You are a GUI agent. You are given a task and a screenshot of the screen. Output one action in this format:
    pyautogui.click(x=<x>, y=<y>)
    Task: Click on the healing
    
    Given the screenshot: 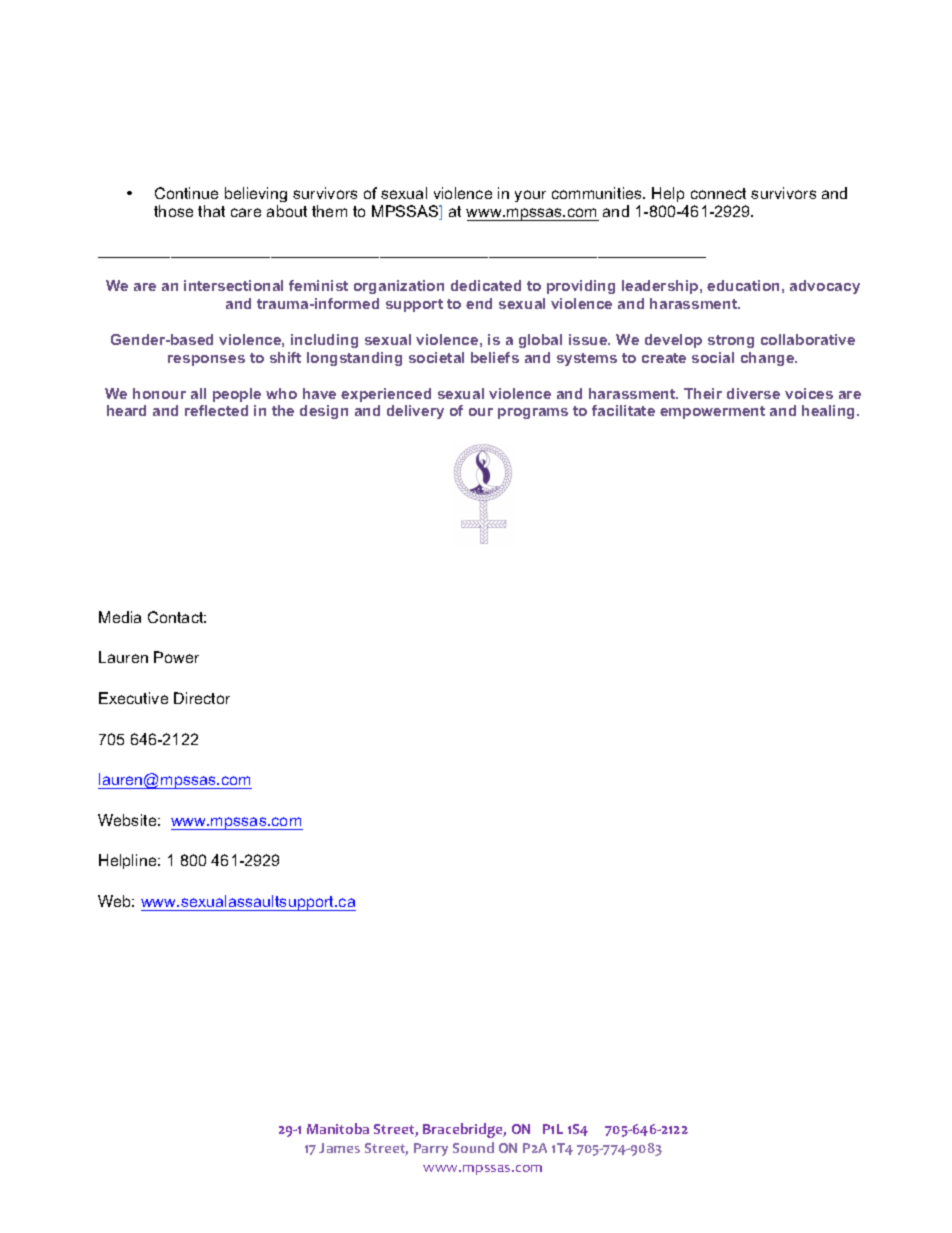 What is the action you would take?
    pyautogui.click(x=830, y=412)
